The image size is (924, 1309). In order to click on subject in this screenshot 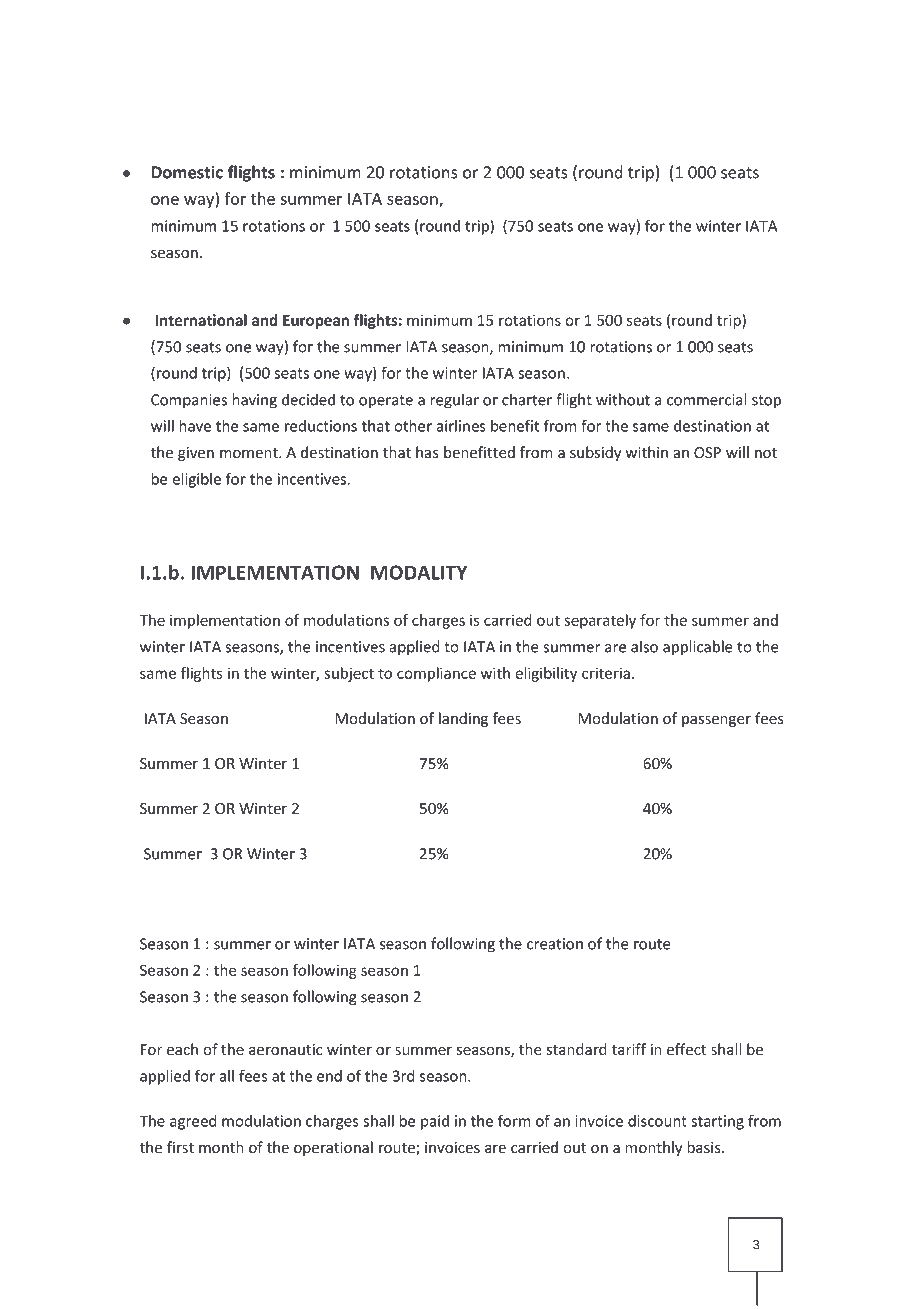, I will do `click(349, 674)`.
